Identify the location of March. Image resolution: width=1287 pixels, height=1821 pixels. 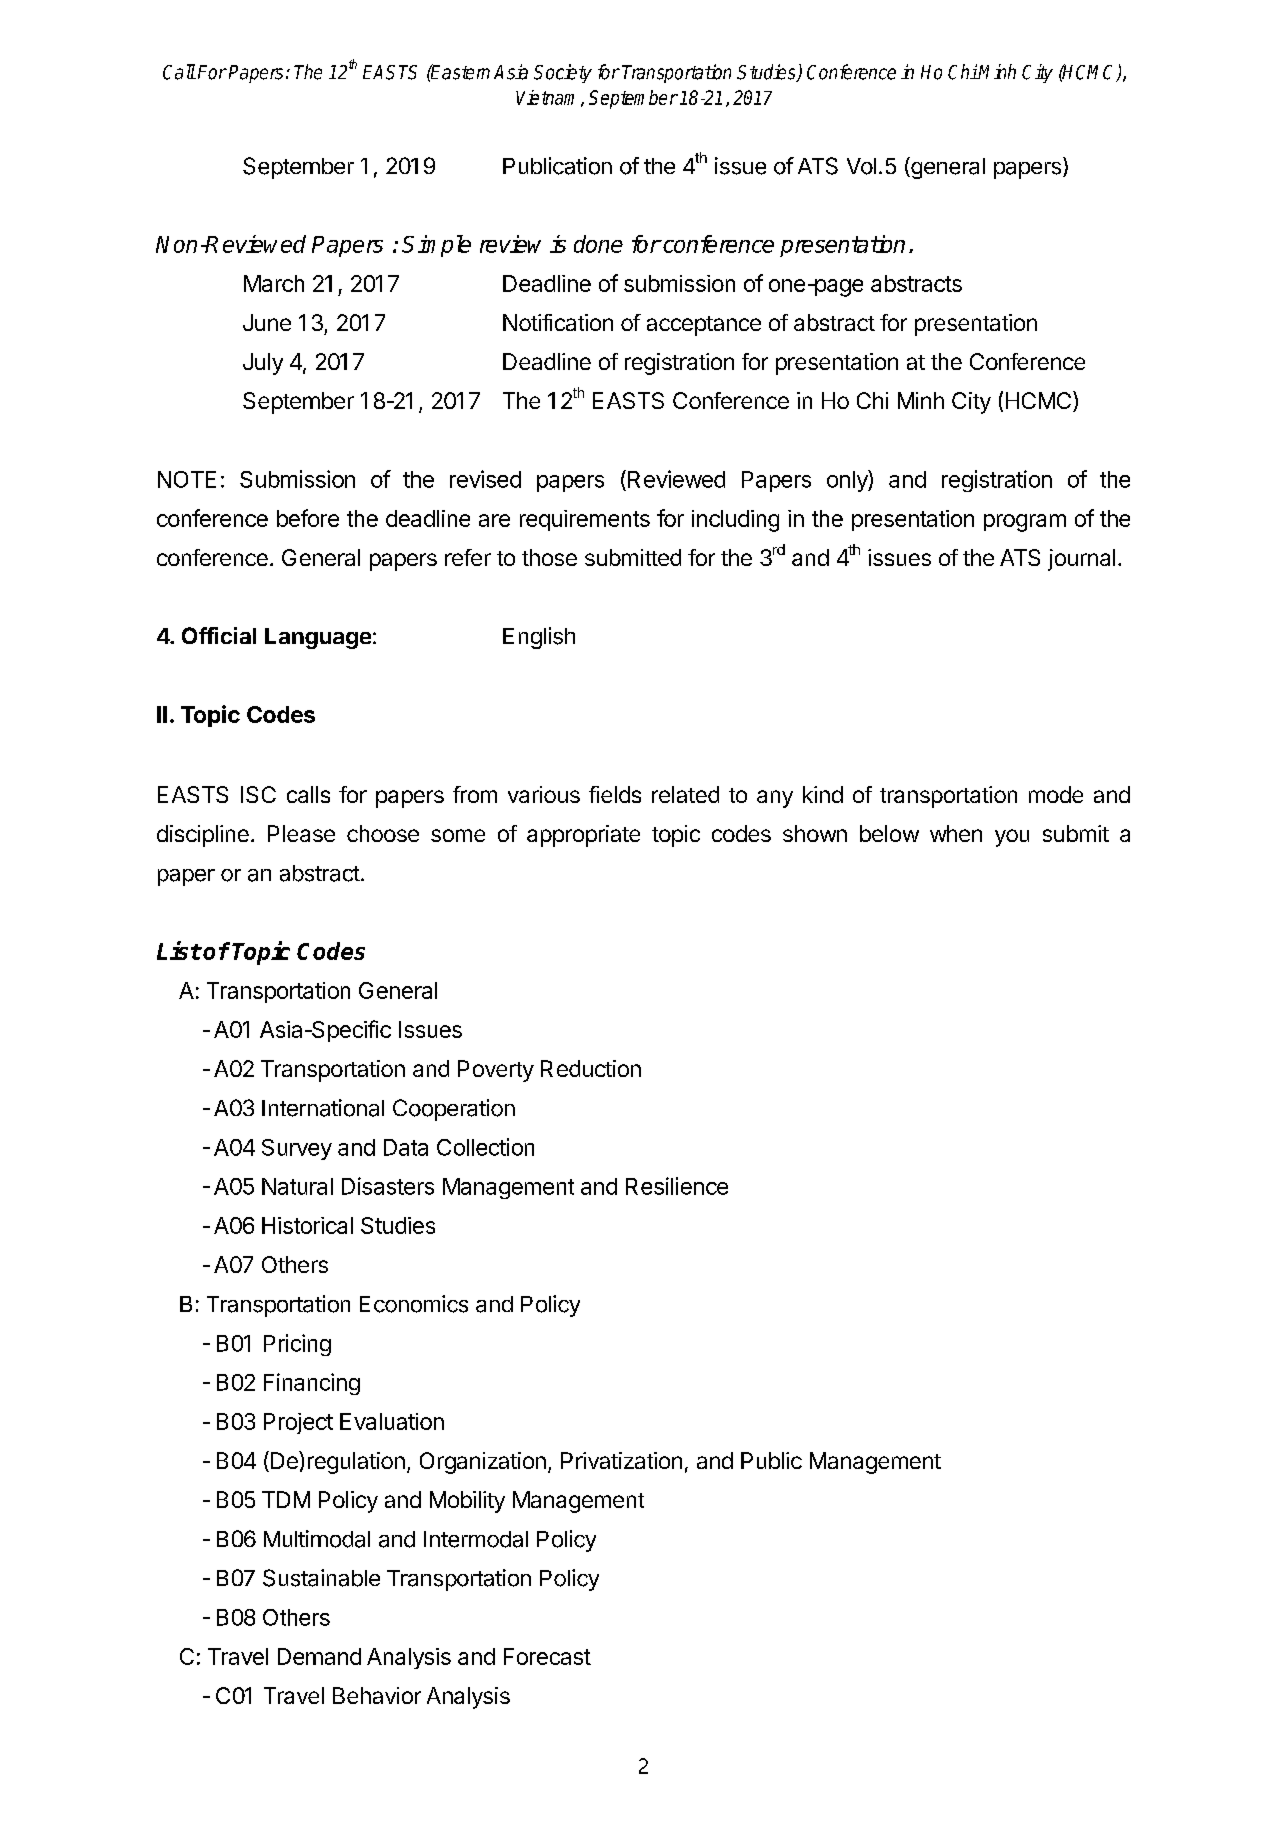
(274, 283).
